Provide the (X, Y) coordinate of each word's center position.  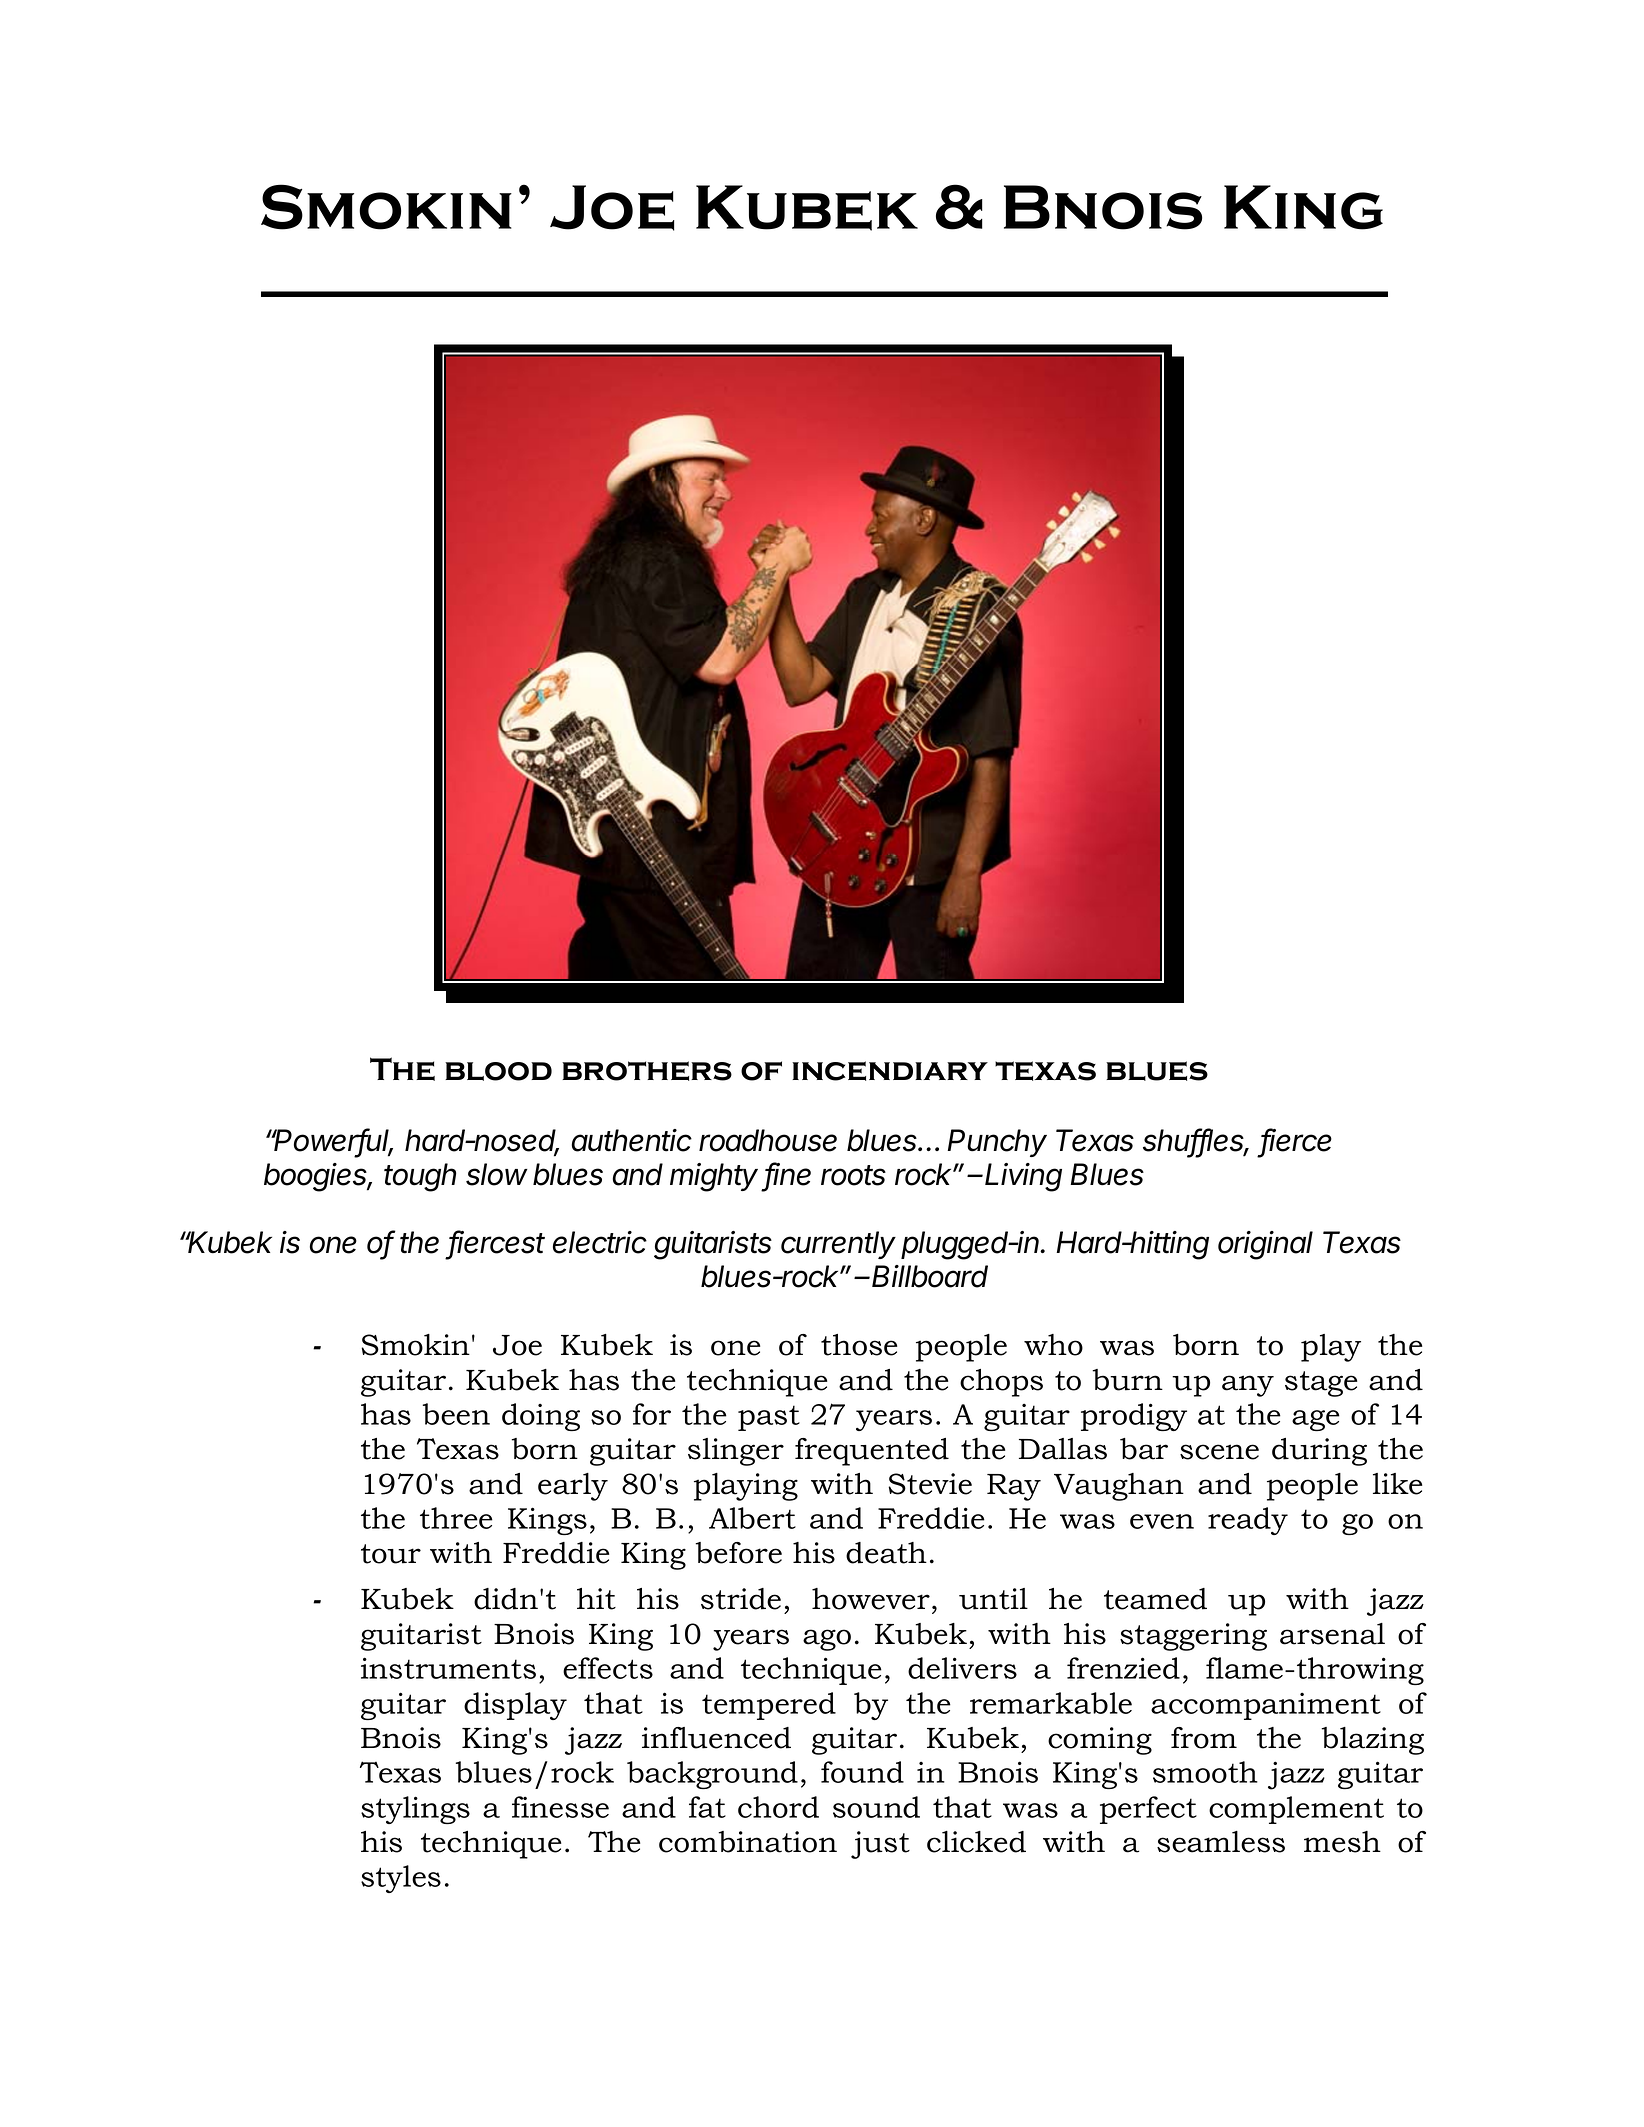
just (880, 1845)
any (1248, 1386)
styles (401, 1879)
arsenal (1332, 1634)
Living (1023, 1177)
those (859, 1345)
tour (391, 1554)
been (456, 1414)
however (871, 1599)
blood (498, 1071)
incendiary (890, 1071)
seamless (1221, 1842)
